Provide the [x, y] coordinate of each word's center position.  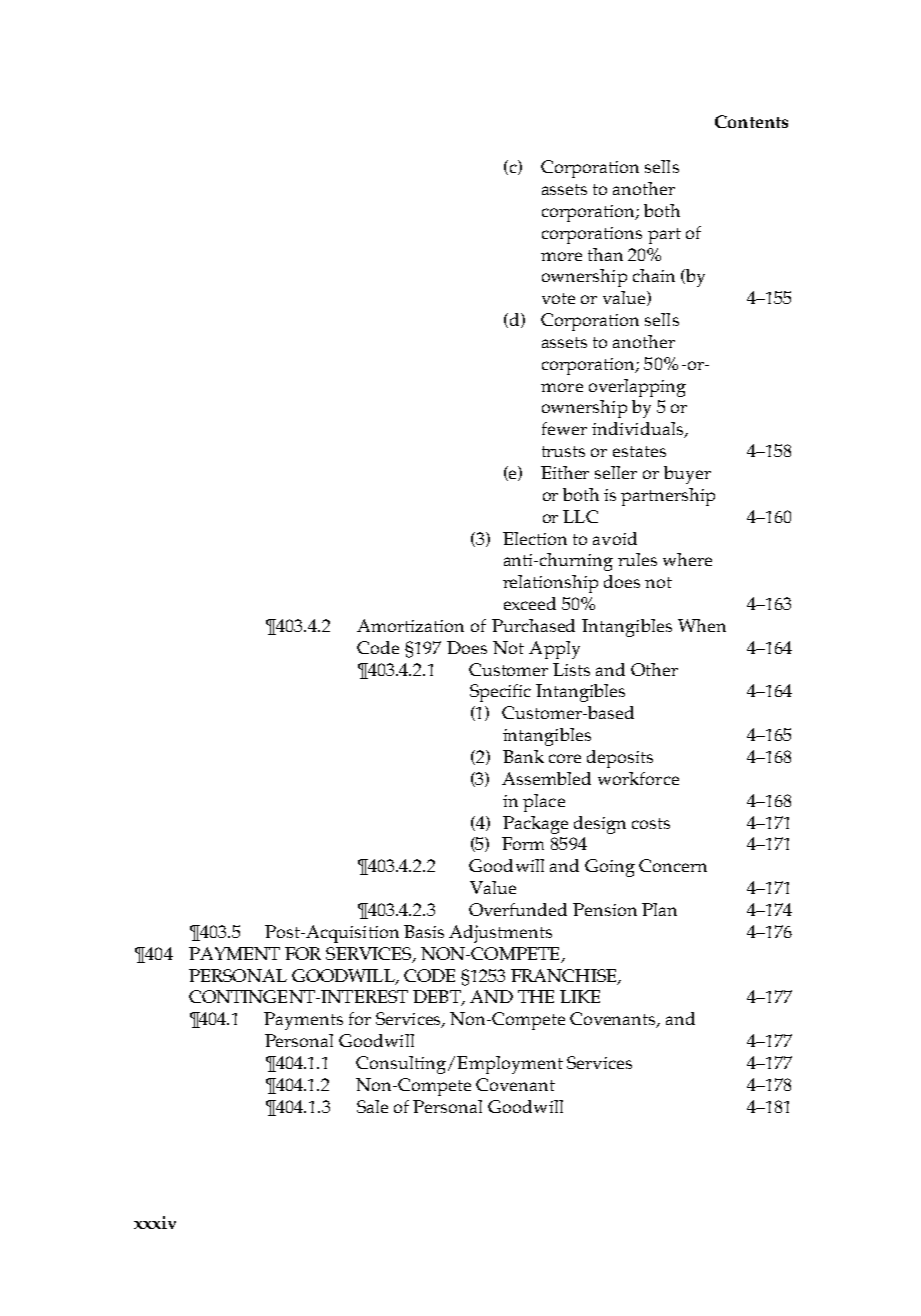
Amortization [410, 625]
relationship [550, 584]
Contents [751, 121]
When [702, 625]
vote [558, 298]
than [605, 254]
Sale [372, 1106]
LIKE [580, 996]
